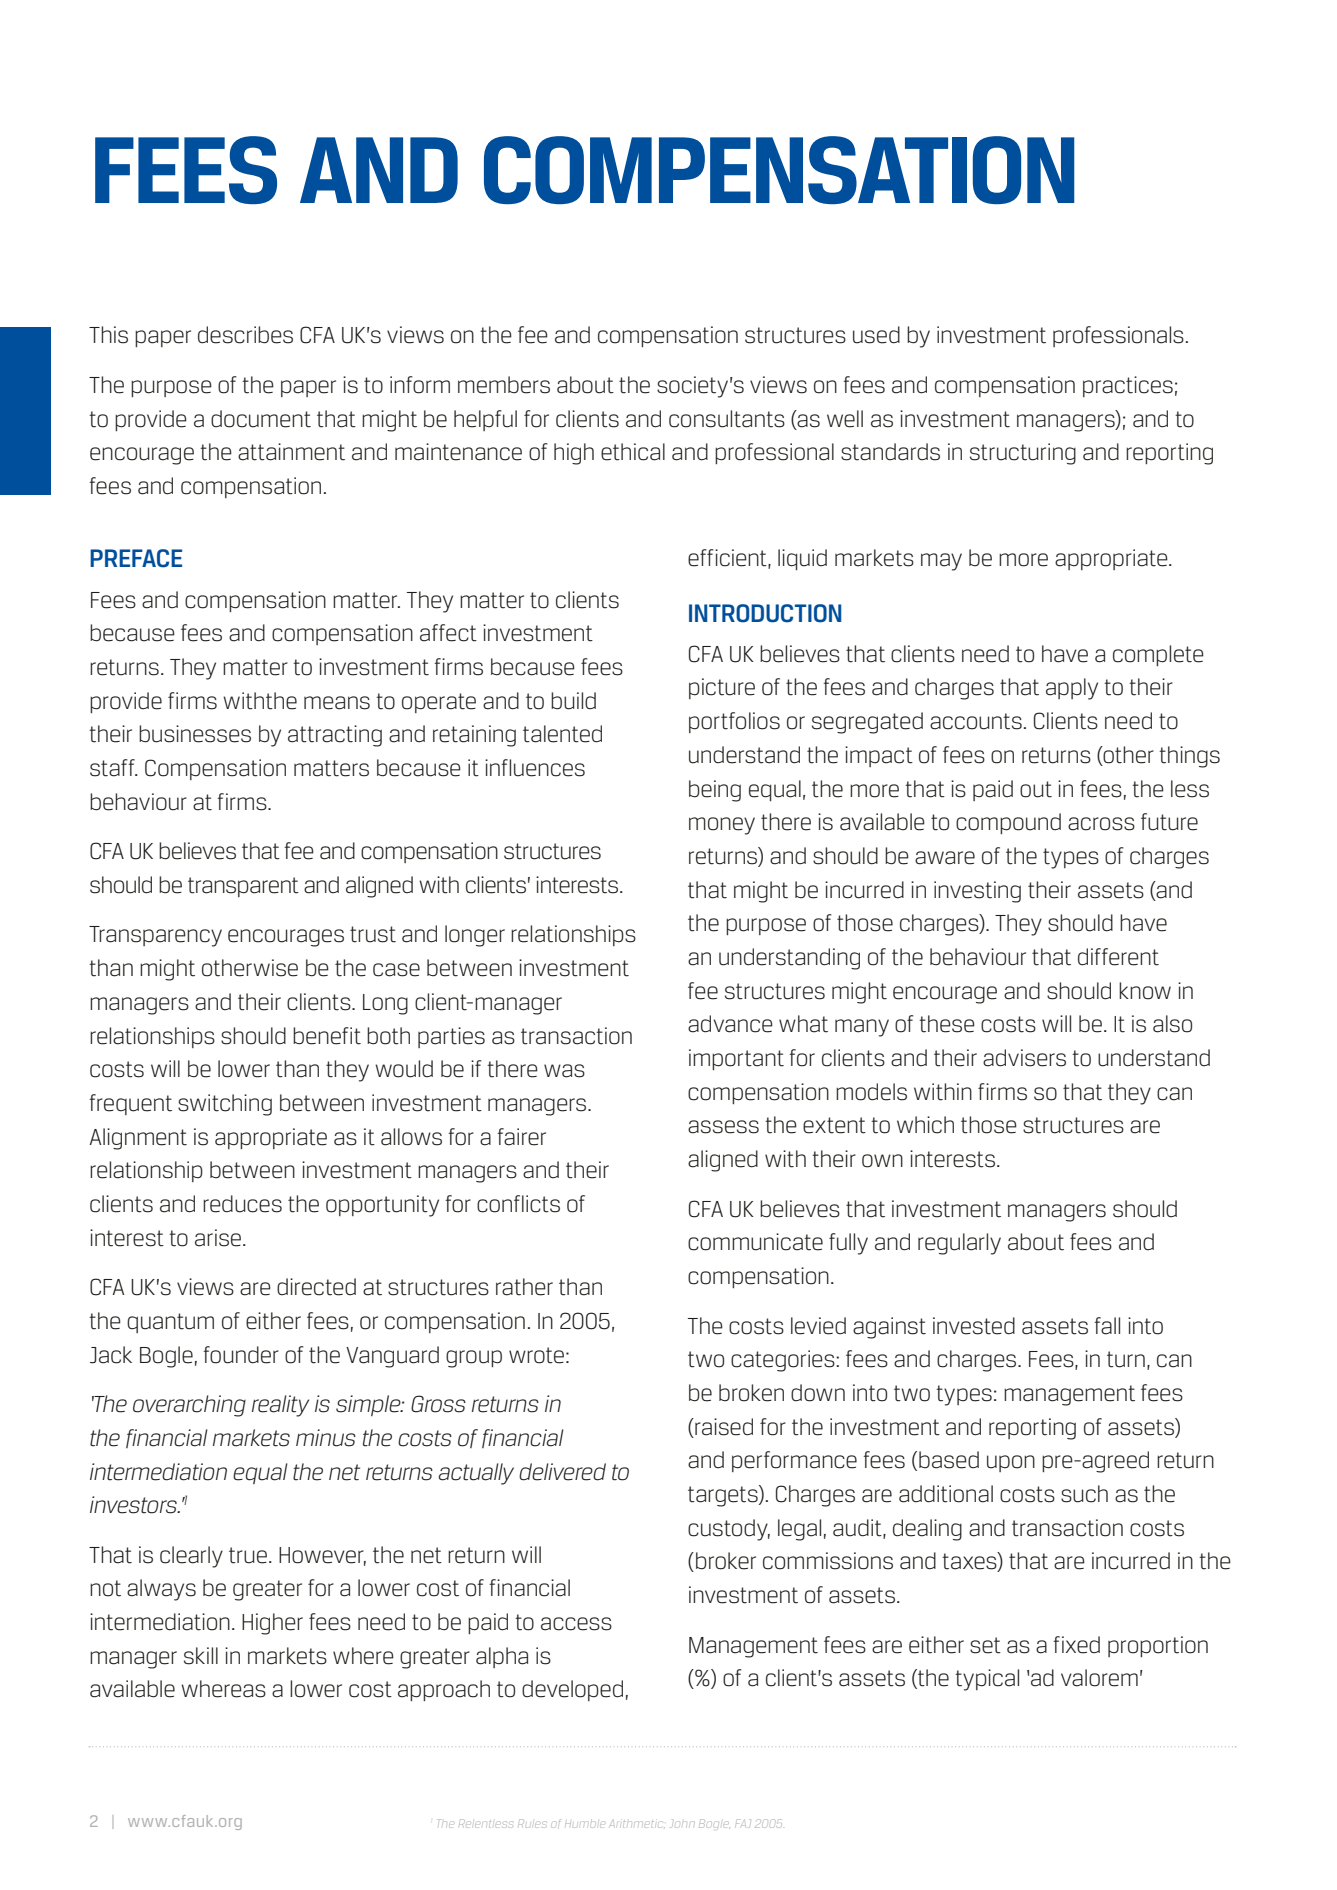 This document has height=1890, width=1337. I want to click on founder, so click(241, 1355).
